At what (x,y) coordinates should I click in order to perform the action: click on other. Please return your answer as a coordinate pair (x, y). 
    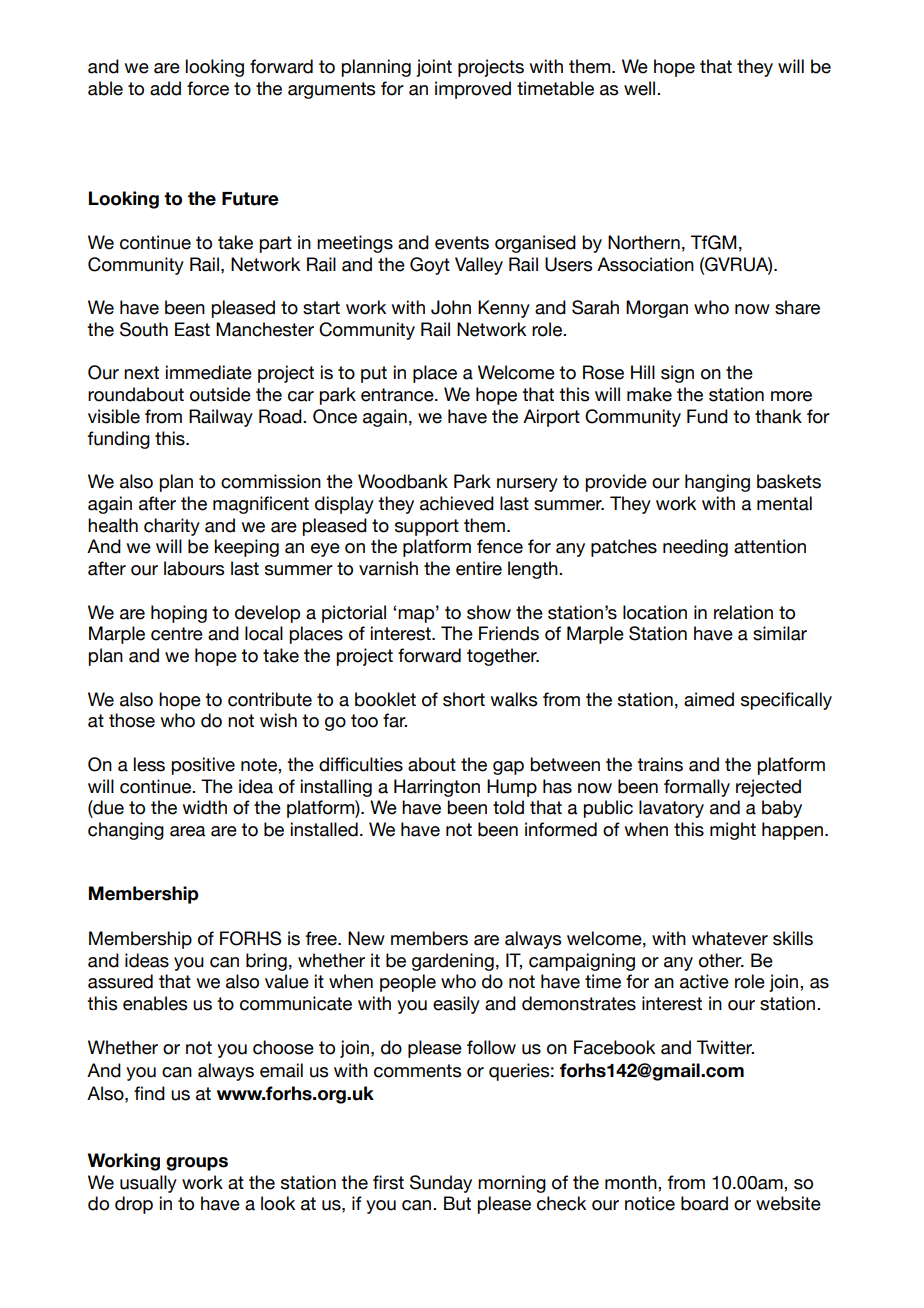
    Looking at the image, I should click on (721, 960).
